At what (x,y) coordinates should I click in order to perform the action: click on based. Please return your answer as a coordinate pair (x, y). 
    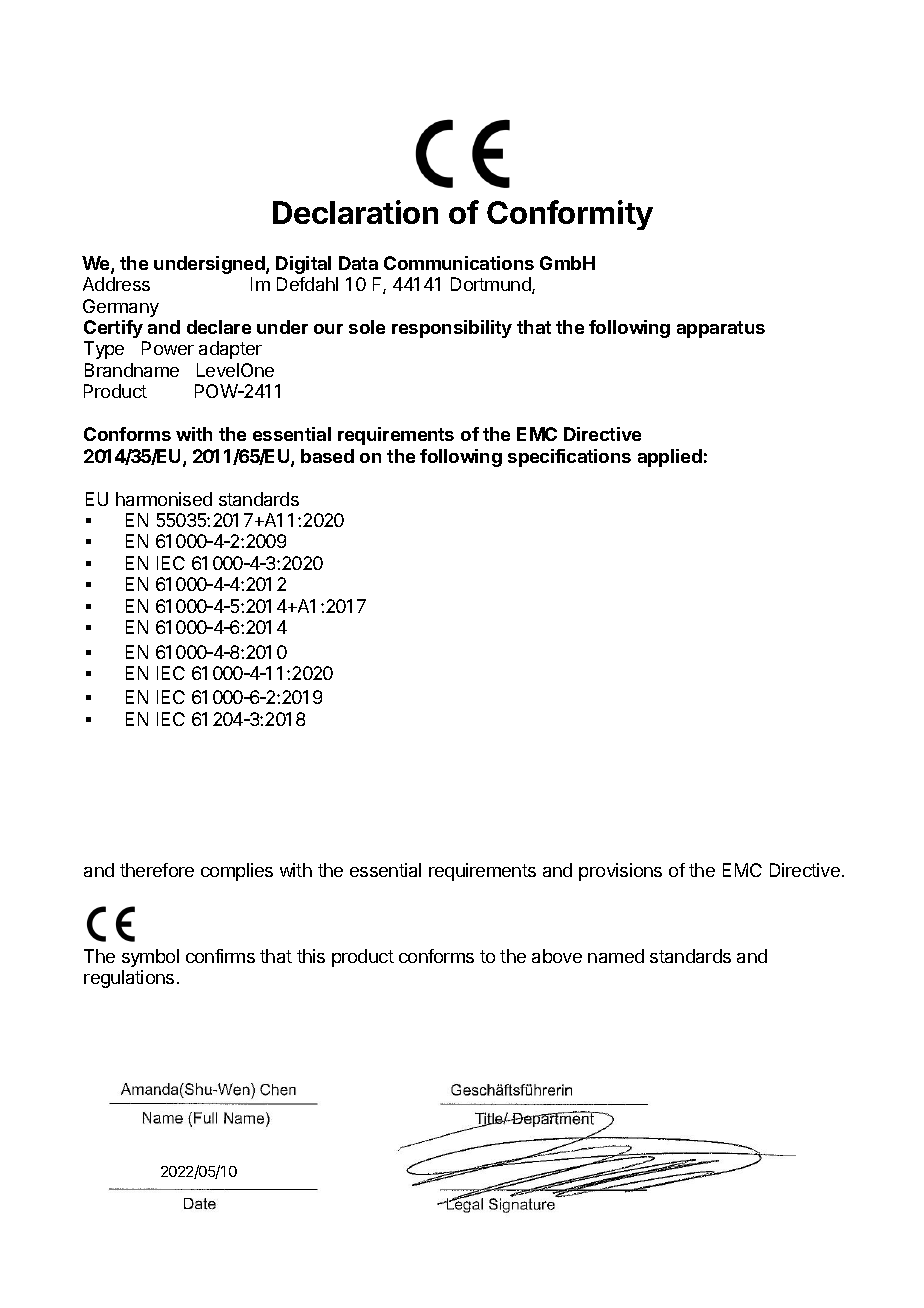
    Looking at the image, I should click on (327, 456).
